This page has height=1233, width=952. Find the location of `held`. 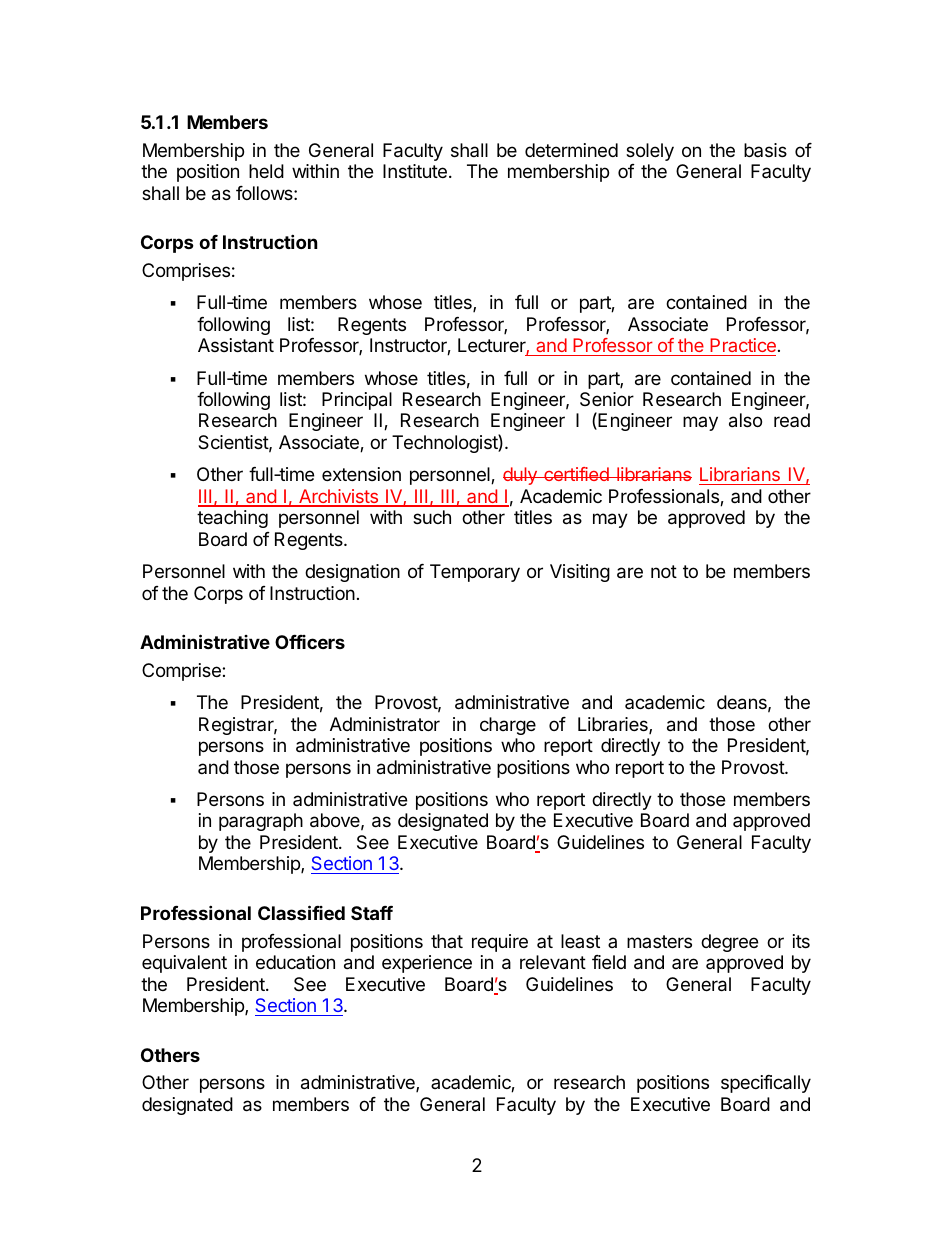

held is located at coordinates (266, 171).
